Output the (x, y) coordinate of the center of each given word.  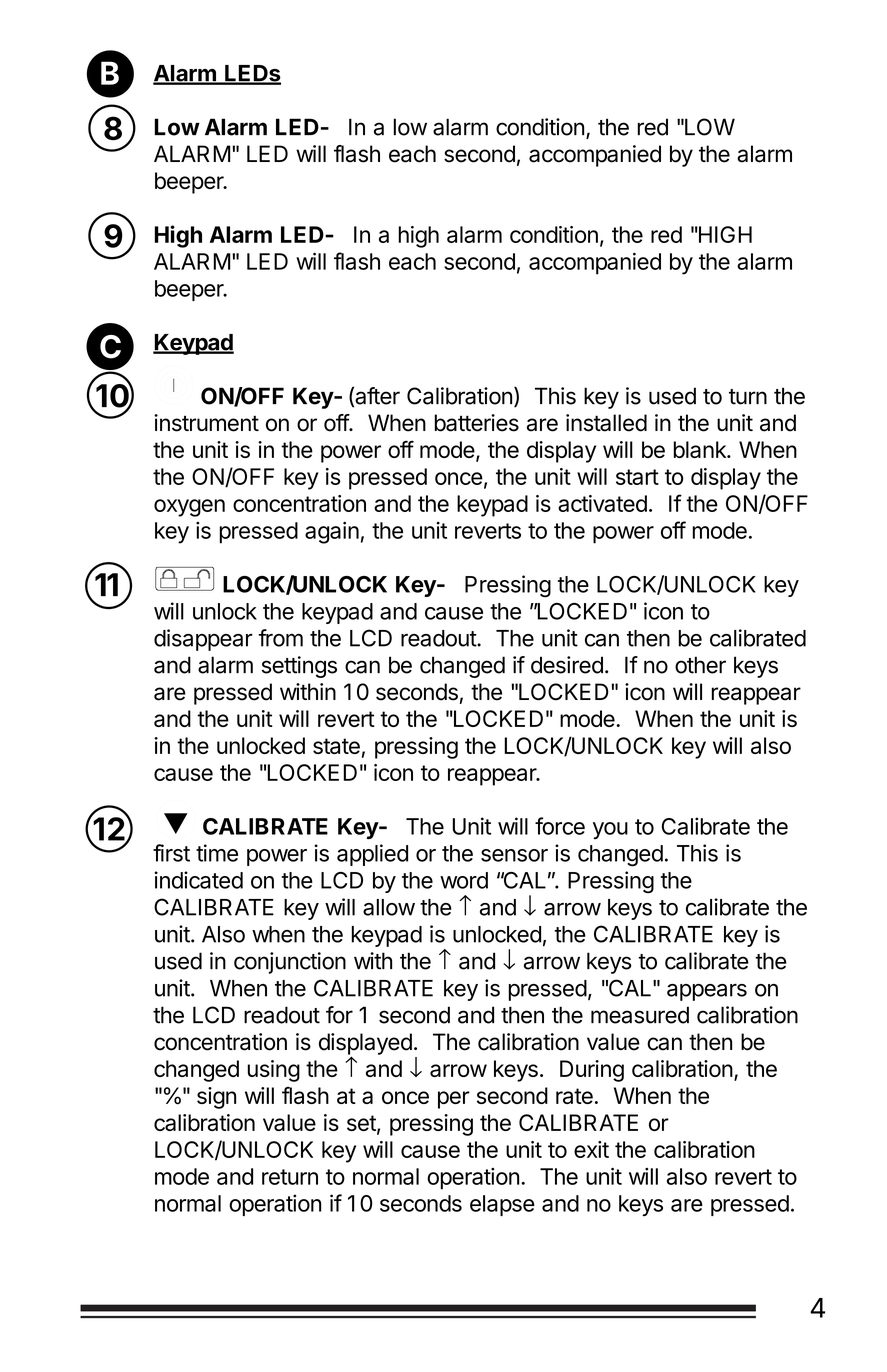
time (217, 853)
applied (372, 855)
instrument (206, 423)
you (610, 830)
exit (591, 1149)
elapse (502, 1205)
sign (216, 1098)
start (637, 477)
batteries (477, 423)
